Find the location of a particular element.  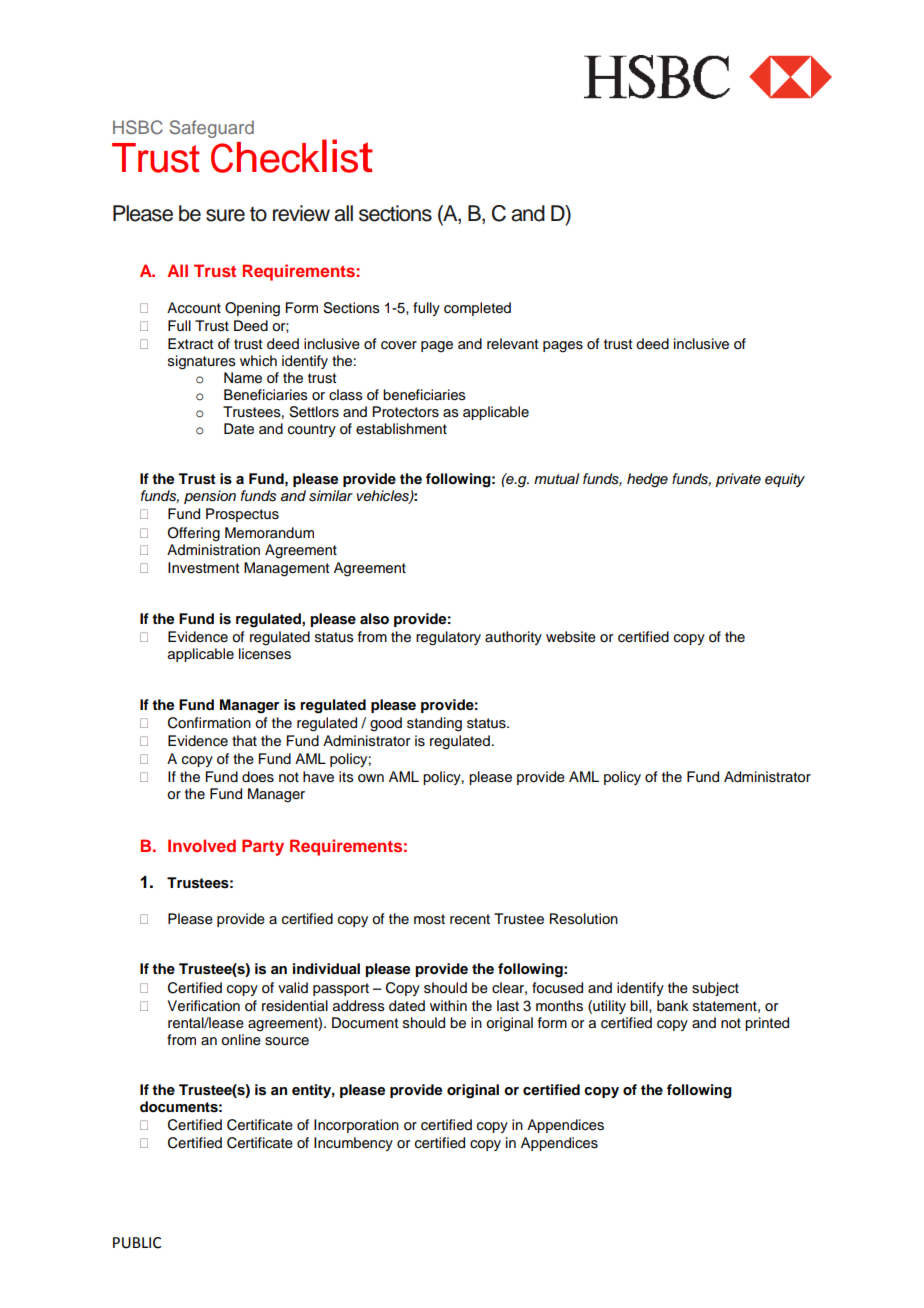

Safeguard is located at coordinates (211, 129).
